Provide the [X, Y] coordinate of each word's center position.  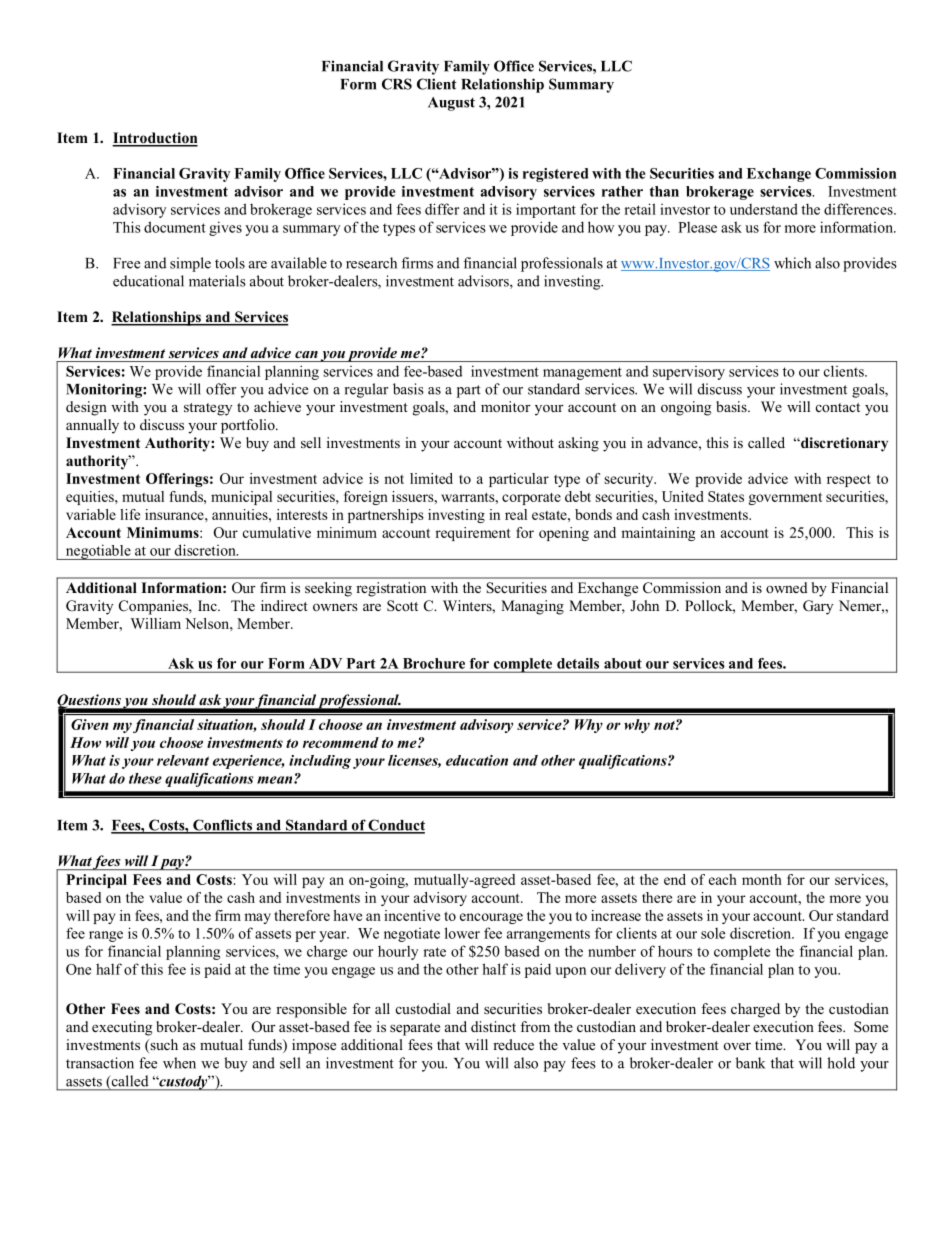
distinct [493, 1026]
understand [764, 209]
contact [838, 407]
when [179, 1063]
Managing [532, 607]
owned [787, 587]
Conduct [396, 826]
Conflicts [222, 826]
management [582, 373]
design [86, 408]
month [761, 879]
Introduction [155, 139]
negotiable [98, 552]
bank [750, 1063]
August [451, 104]
